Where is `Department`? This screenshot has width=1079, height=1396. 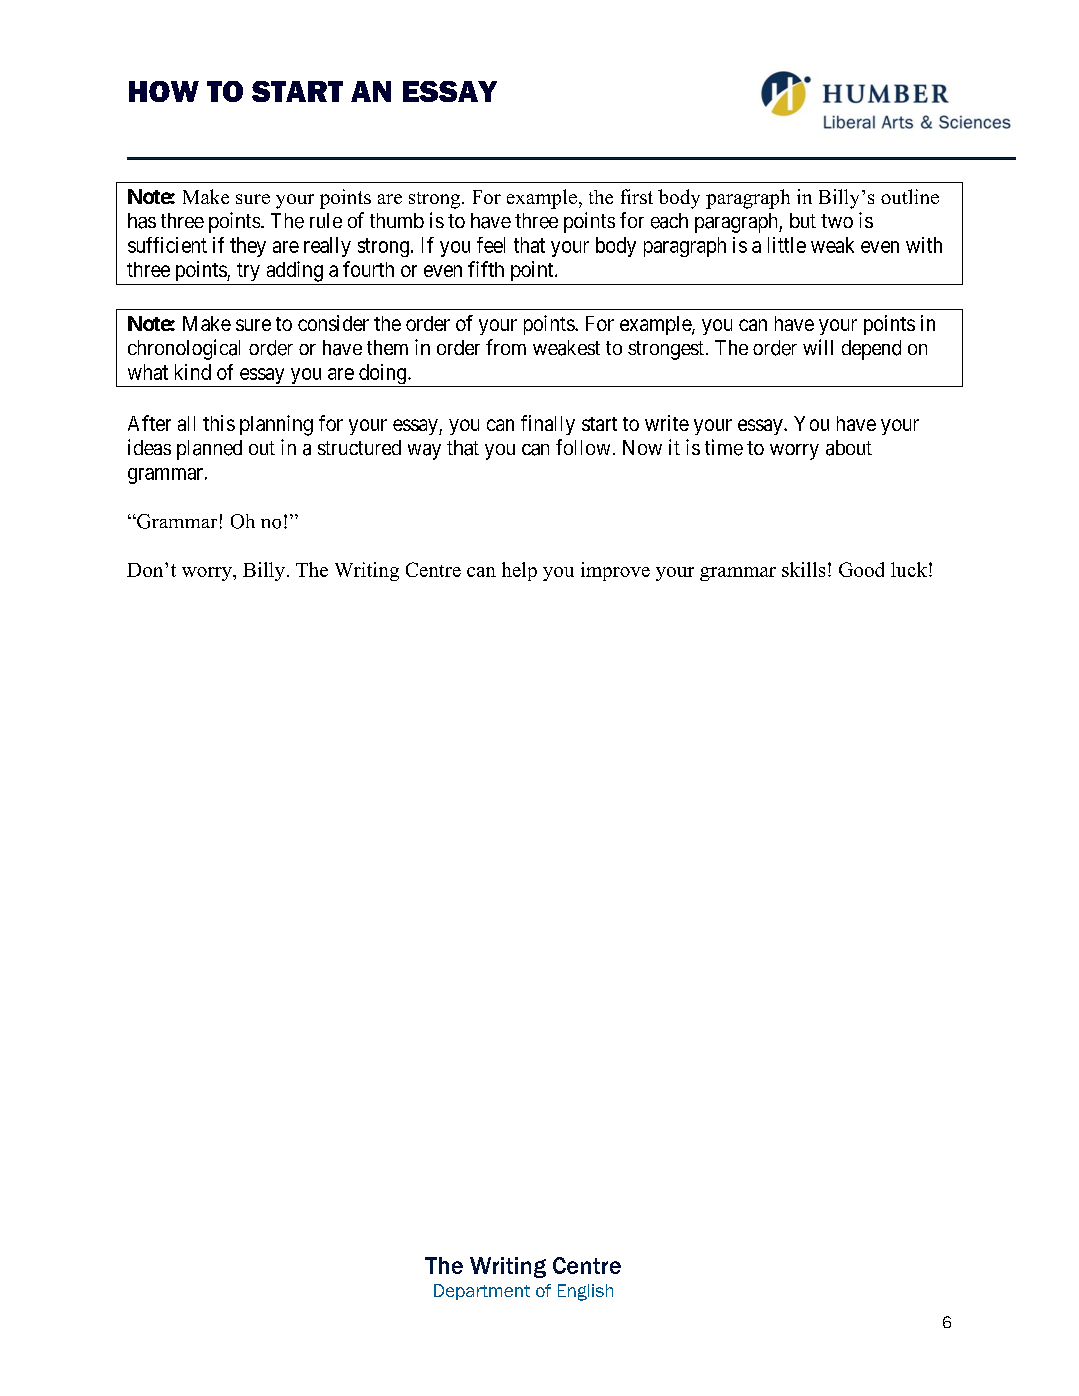
Department is located at coordinates (482, 1292).
